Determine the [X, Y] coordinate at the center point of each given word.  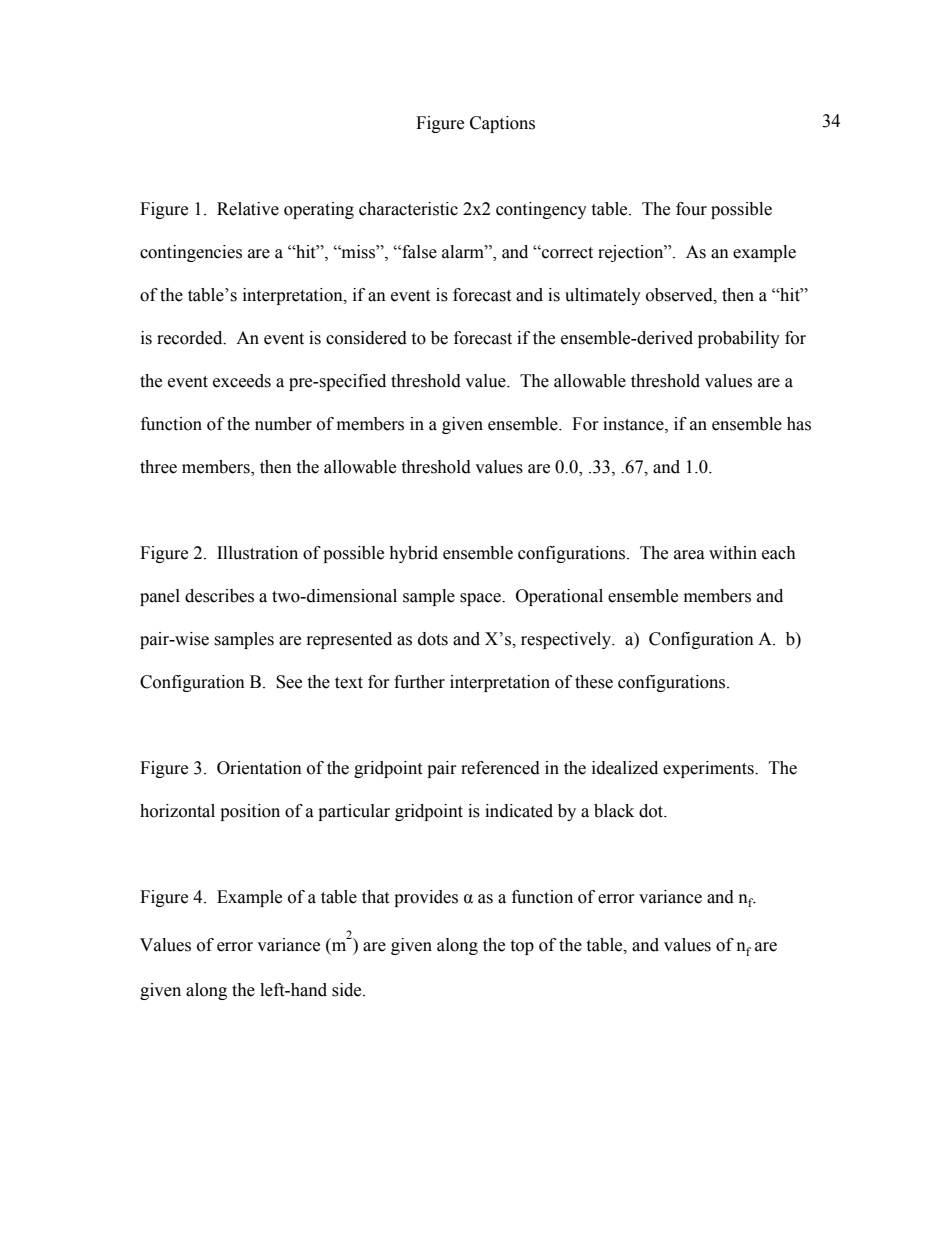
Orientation [259, 768]
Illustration [257, 553]
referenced [500, 768]
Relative [248, 209]
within [733, 553]
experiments [709, 769]
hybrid [413, 554]
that [375, 897]
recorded [191, 338]
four [691, 209]
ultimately [603, 296]
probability [739, 339]
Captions [502, 124]
